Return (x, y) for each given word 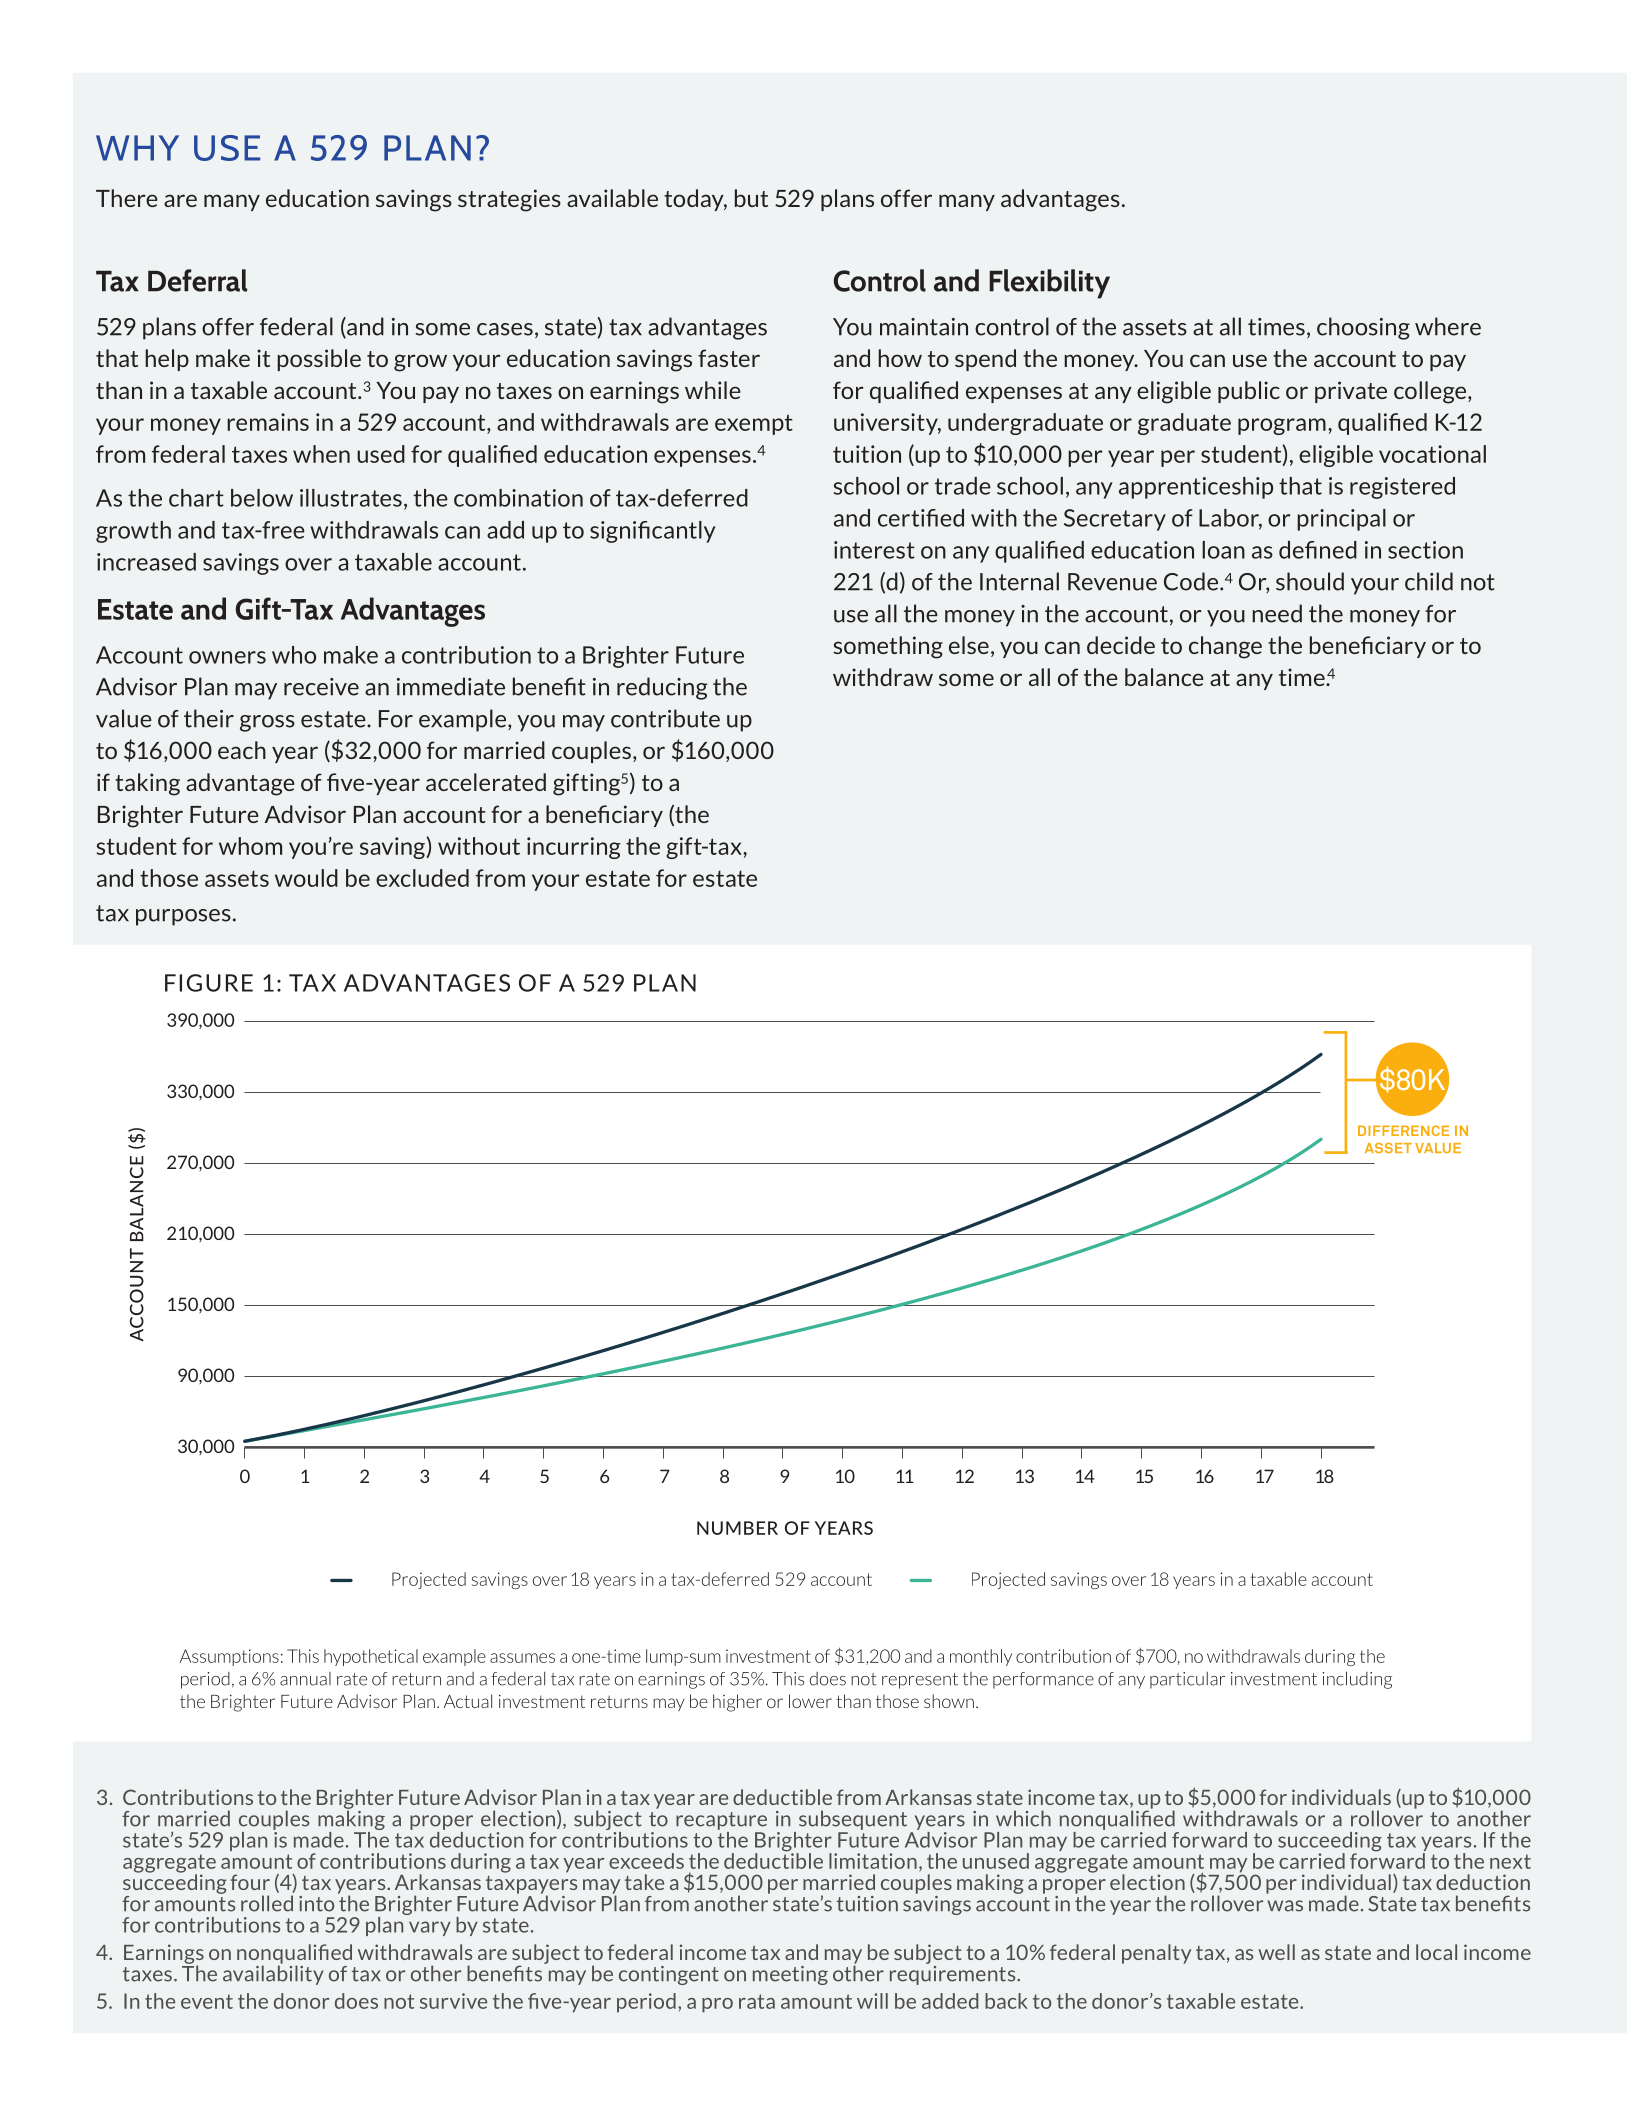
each (242, 750)
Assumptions (229, 1657)
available (612, 198)
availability (273, 1974)
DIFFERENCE (1403, 1130)
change (1225, 647)
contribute (665, 718)
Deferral (197, 280)
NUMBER (737, 1528)
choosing (1363, 328)
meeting (790, 1975)
